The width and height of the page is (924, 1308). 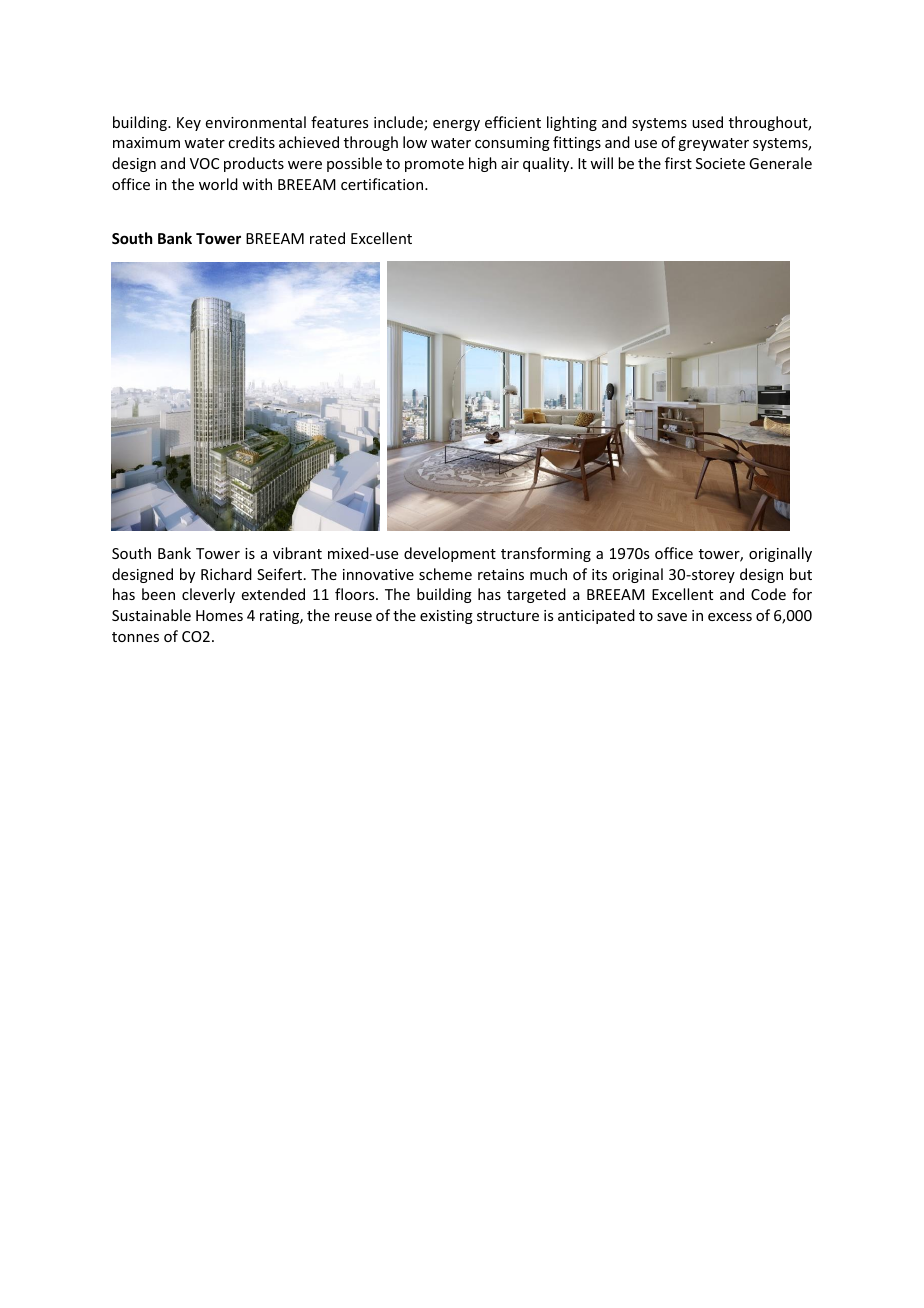 What do you see at coordinates (445, 574) in the page?
I see `scheme` at bounding box center [445, 574].
